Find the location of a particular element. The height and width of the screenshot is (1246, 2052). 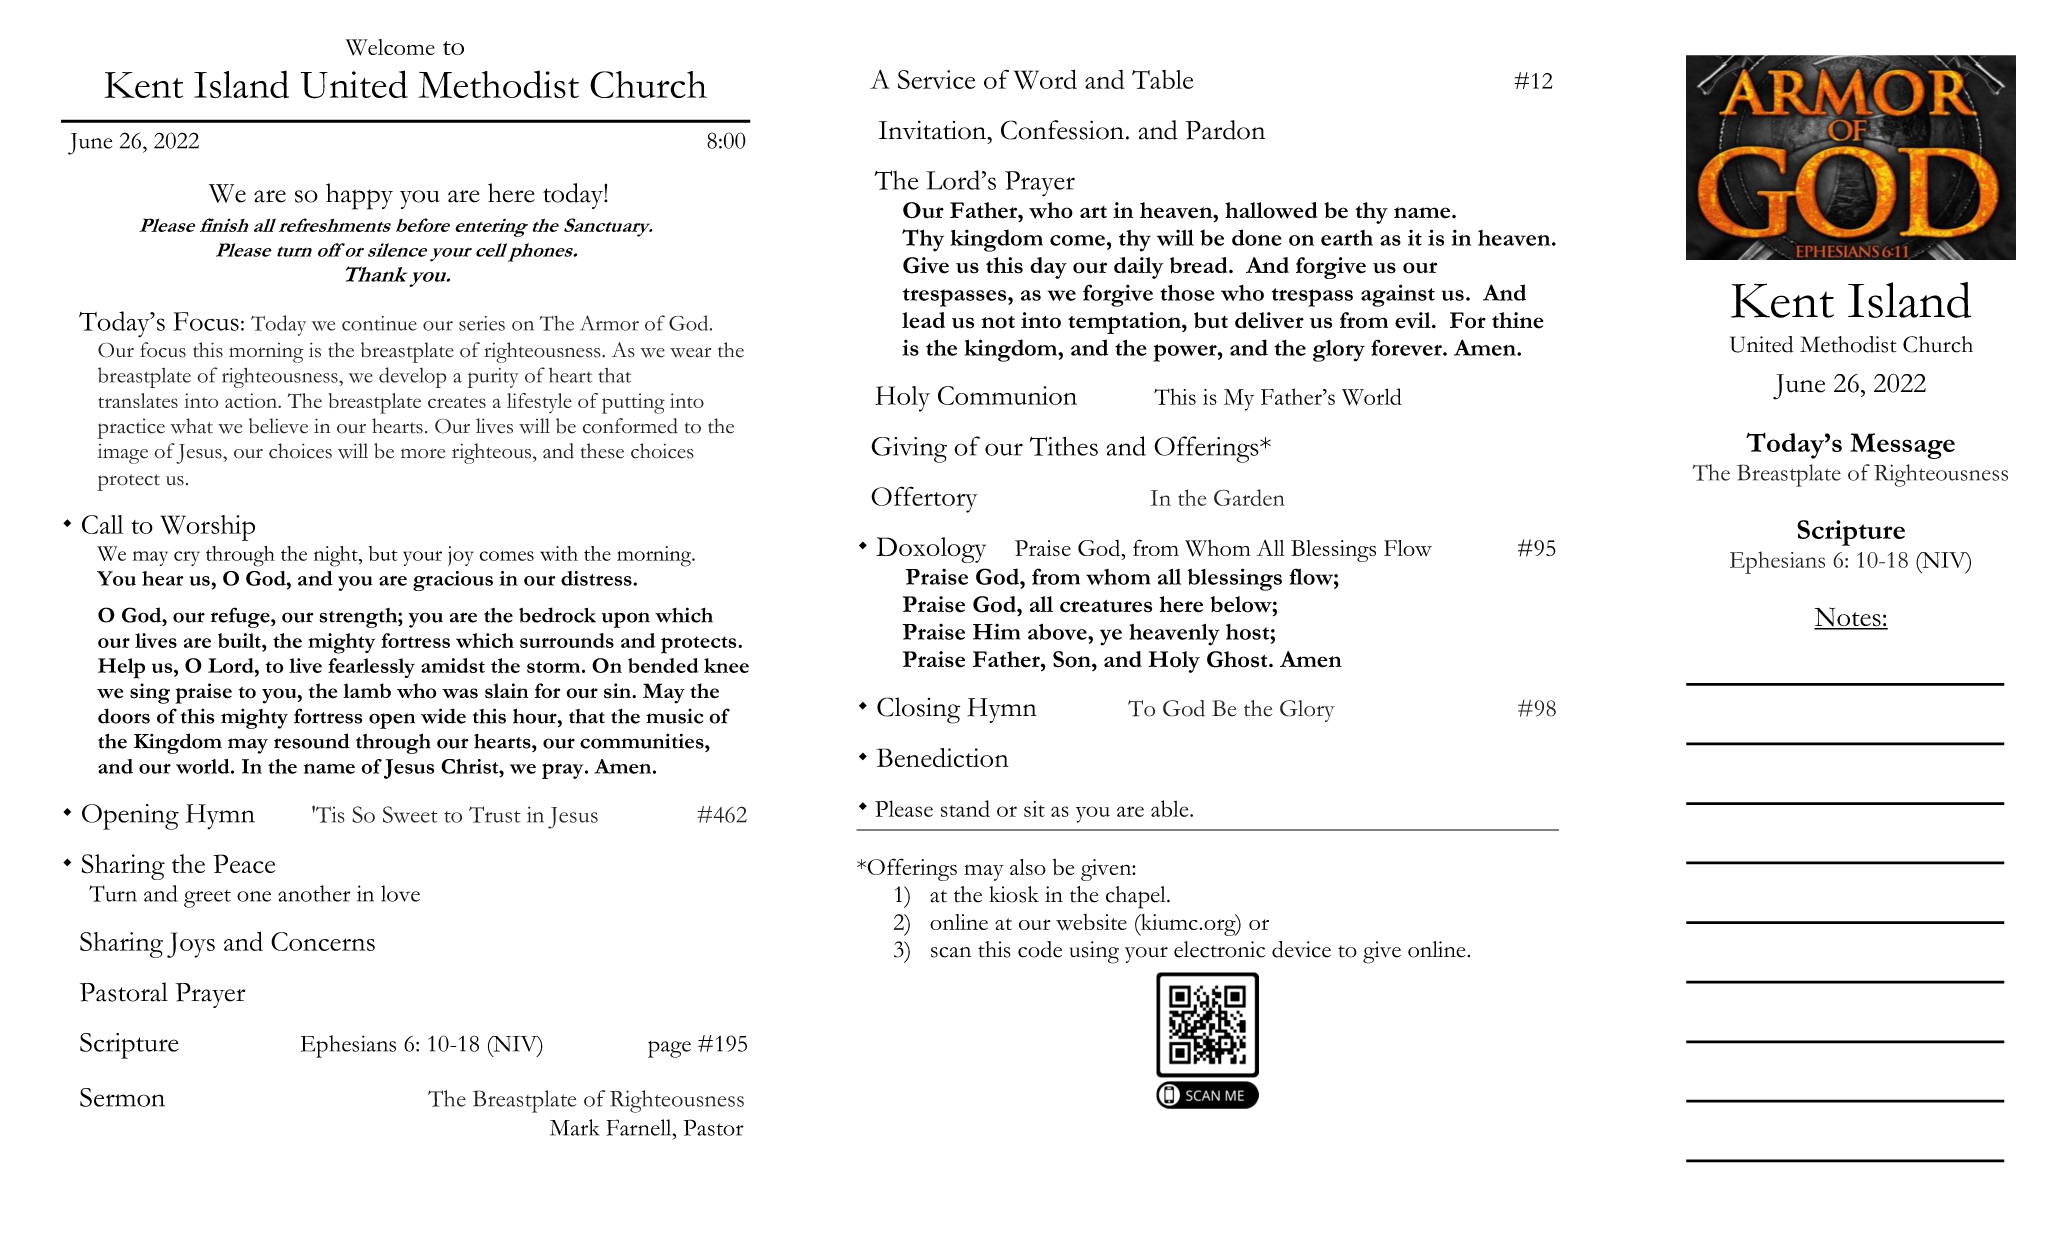

refuge is located at coordinates (241, 617).
